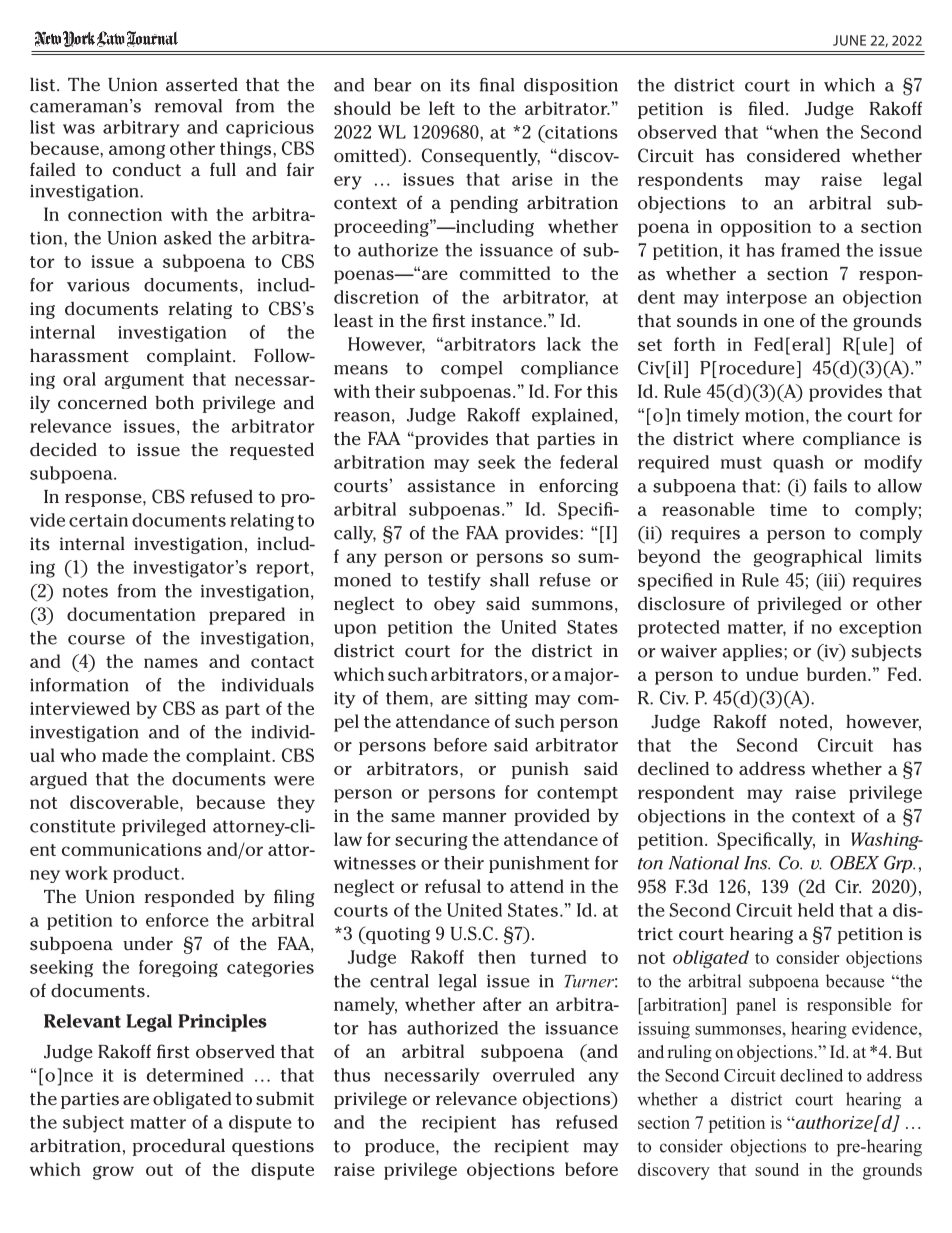 The image size is (952, 1233). Describe the element at coordinates (401, 1147) in the document. I see `produce` at that location.
